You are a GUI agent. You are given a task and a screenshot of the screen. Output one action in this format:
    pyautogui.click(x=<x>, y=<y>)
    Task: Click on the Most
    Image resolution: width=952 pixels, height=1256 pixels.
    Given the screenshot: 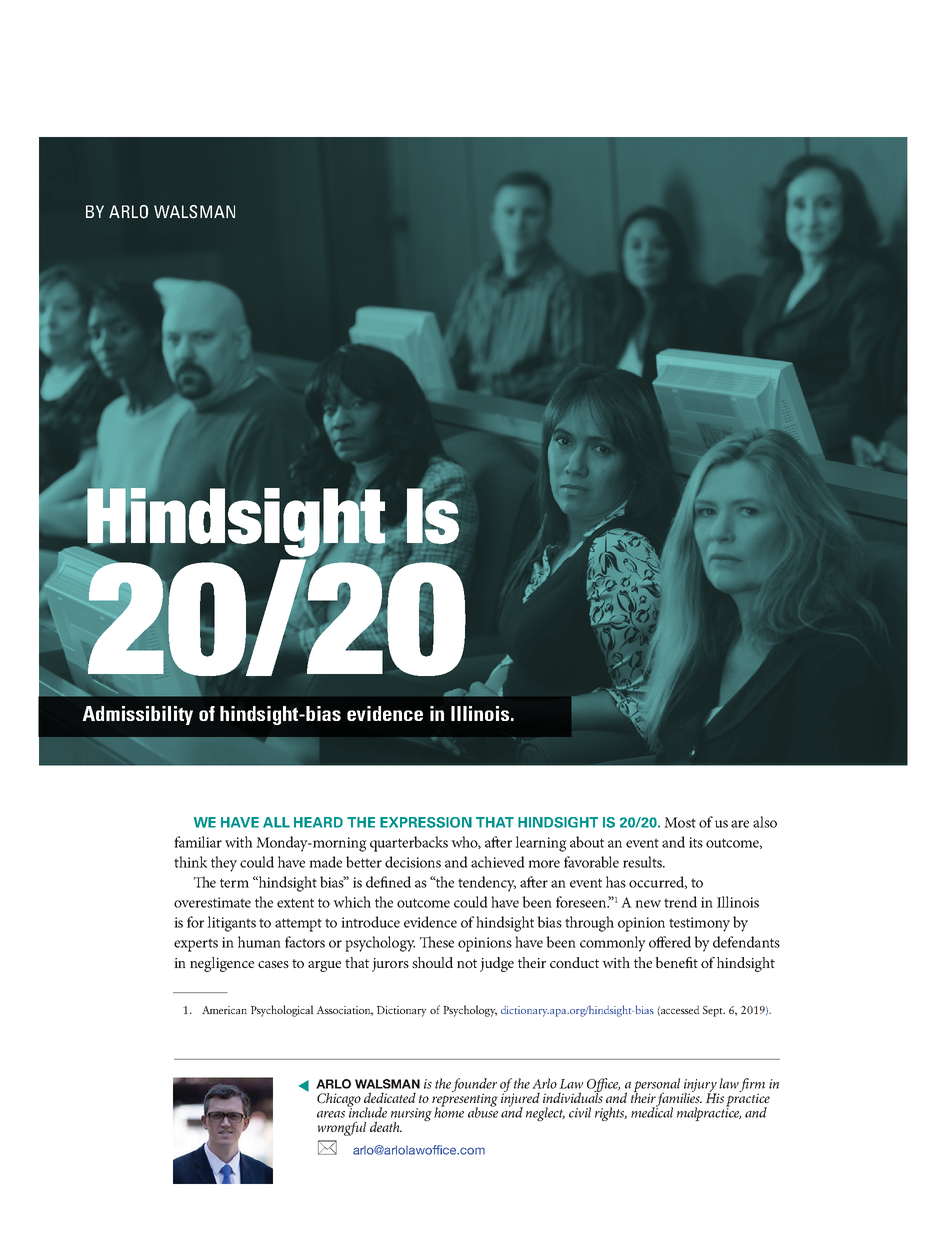 What is the action you would take?
    pyautogui.click(x=680, y=822)
